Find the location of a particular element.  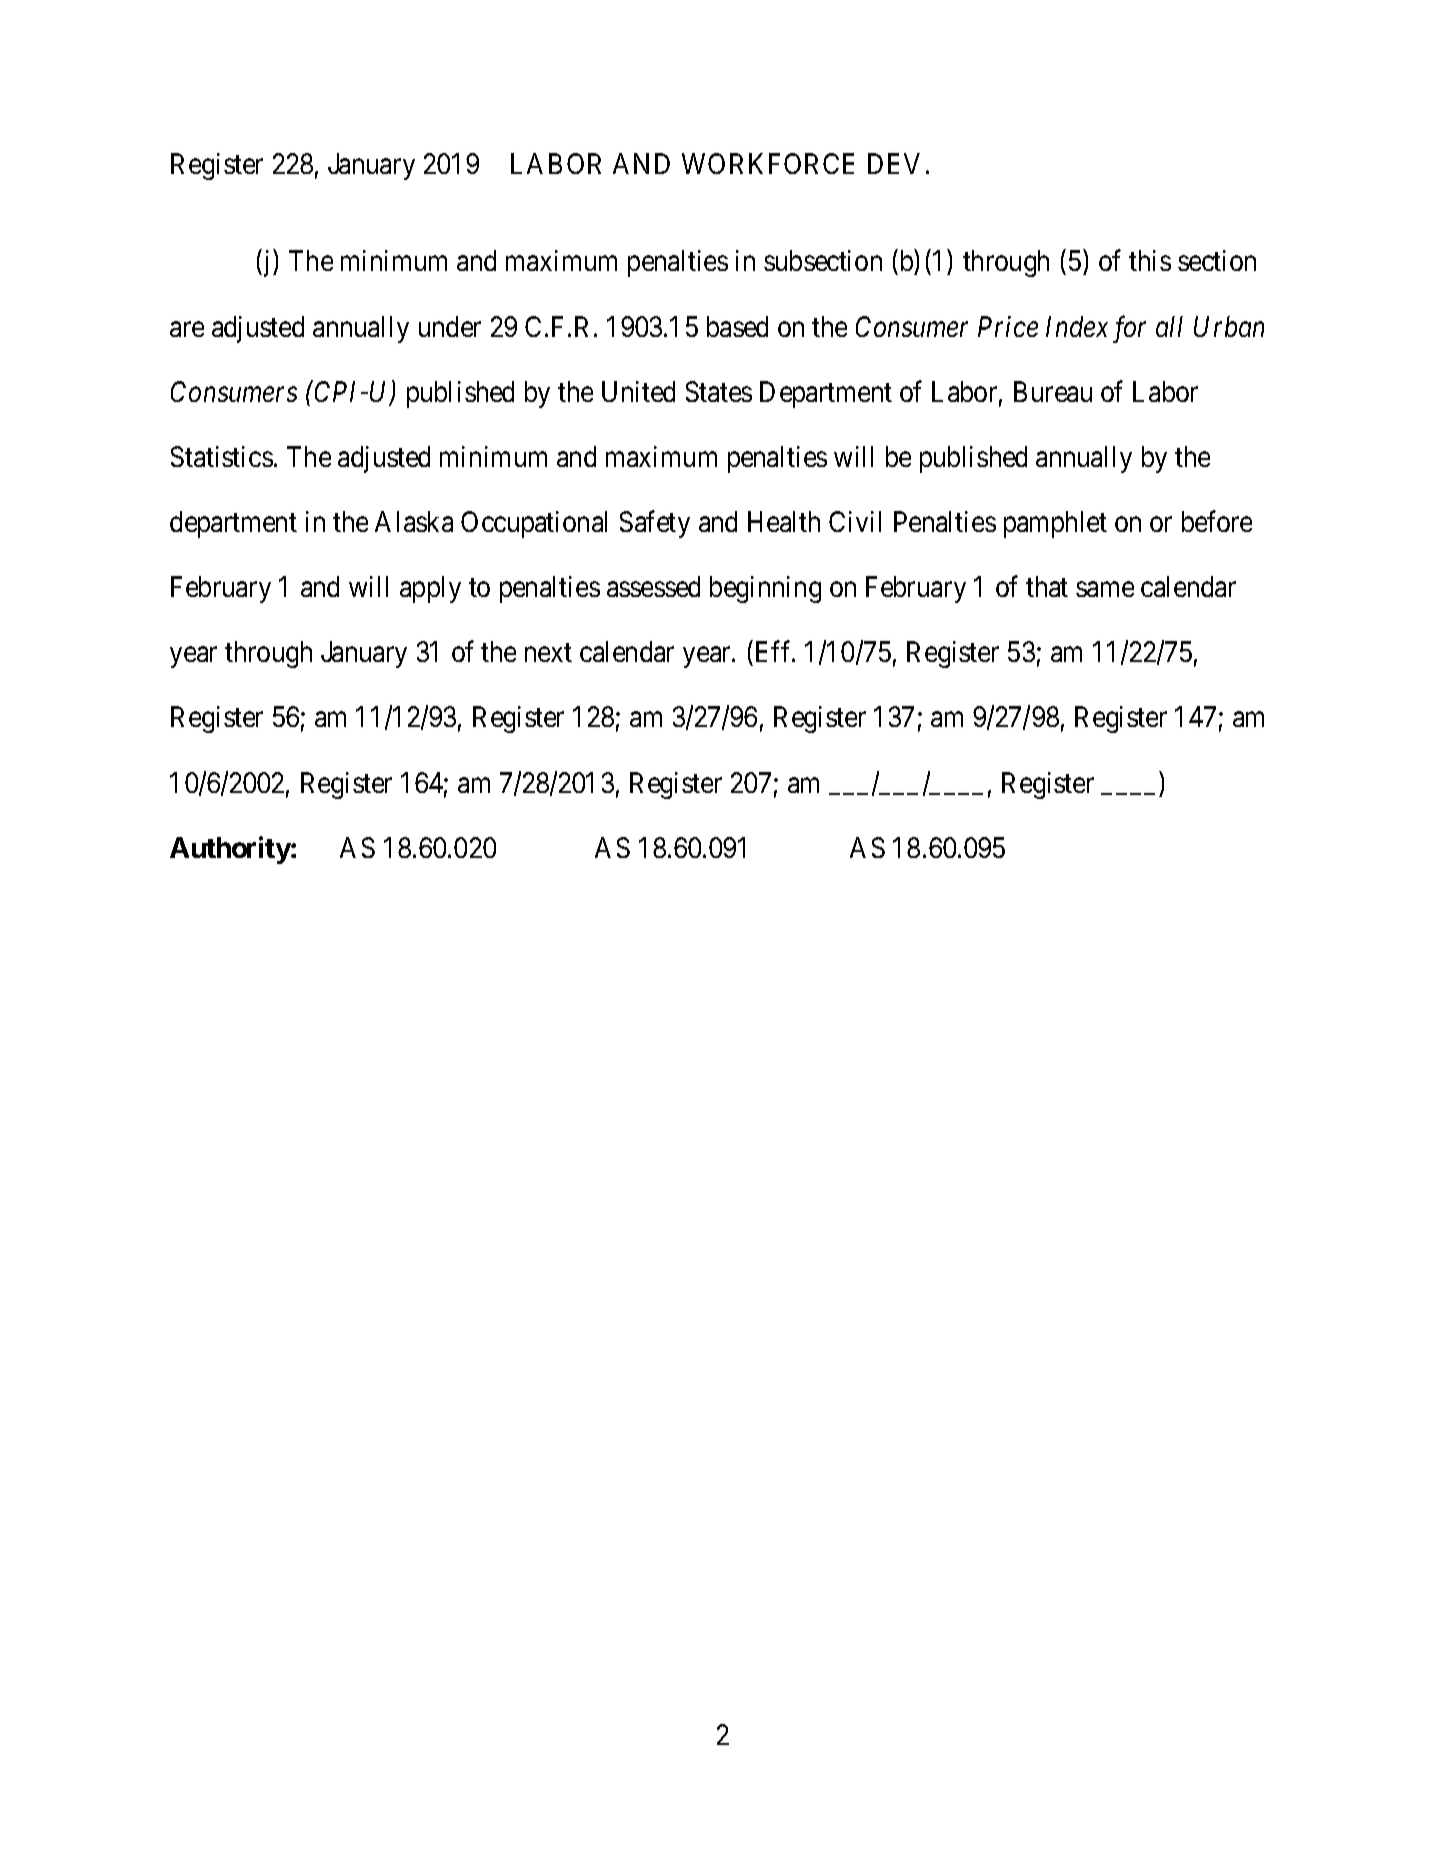

DEV is located at coordinates (894, 163).
